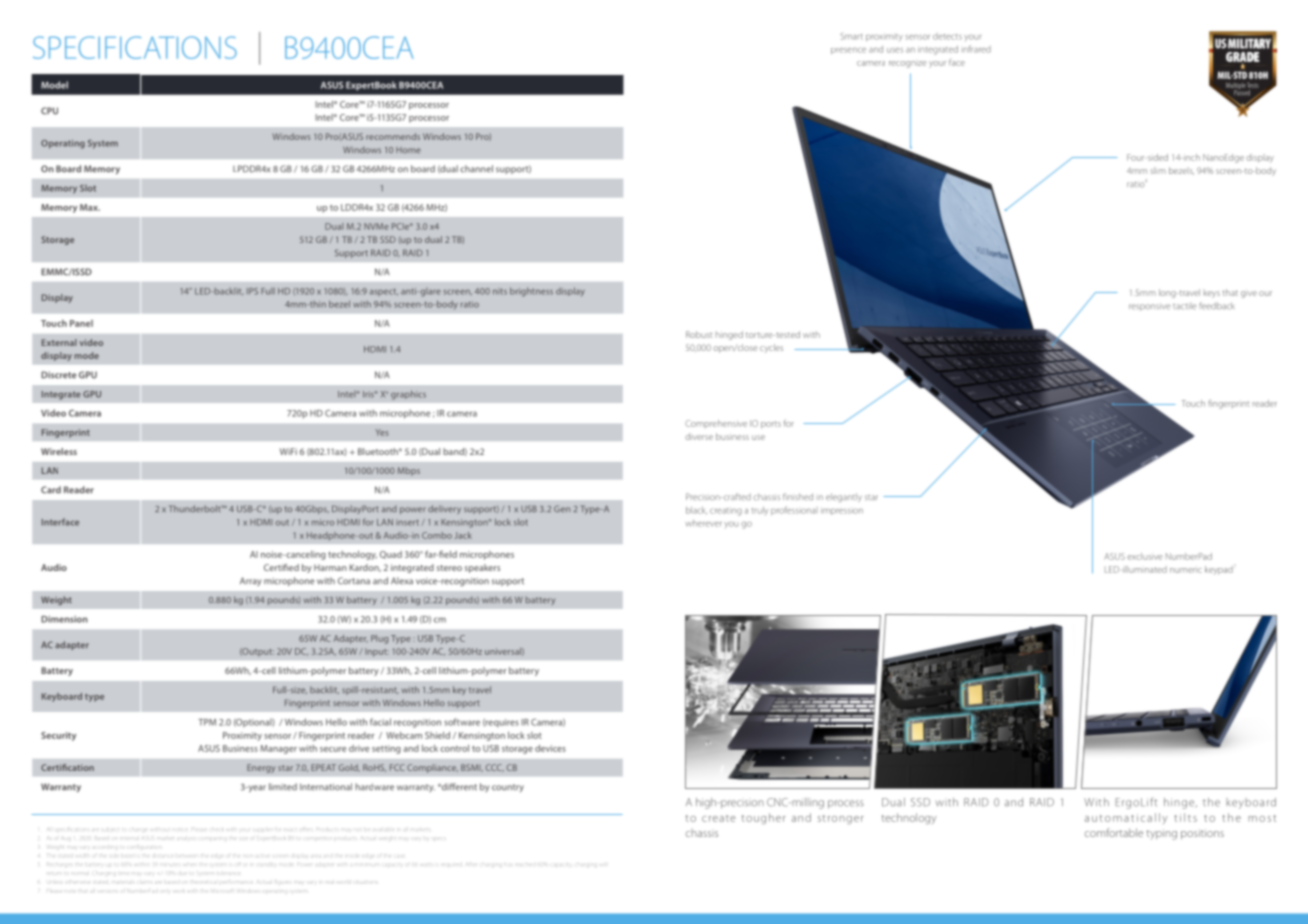 Image resolution: width=1308 pixels, height=924 pixels. I want to click on devices, so click(550, 748).
